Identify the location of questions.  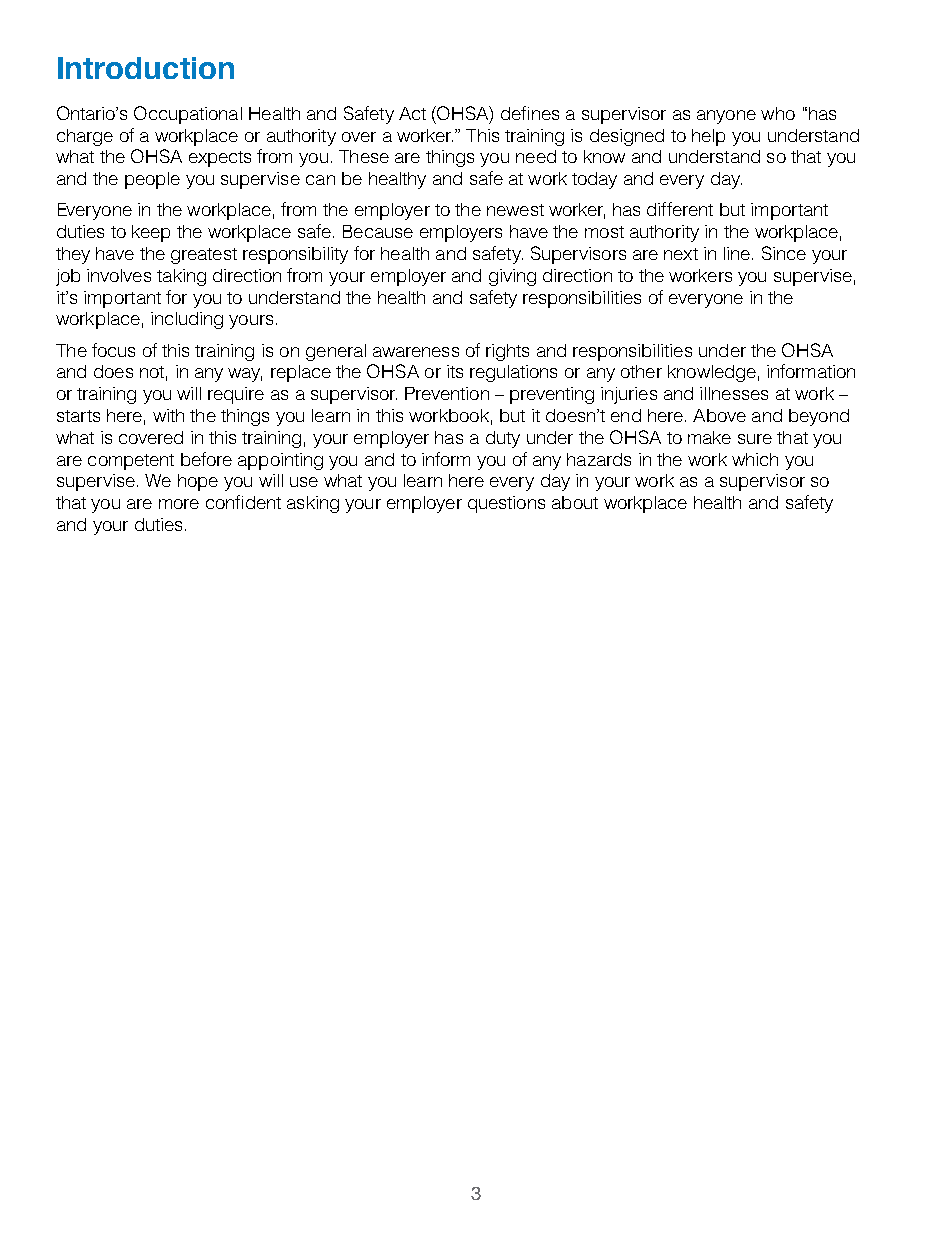
(506, 504).
